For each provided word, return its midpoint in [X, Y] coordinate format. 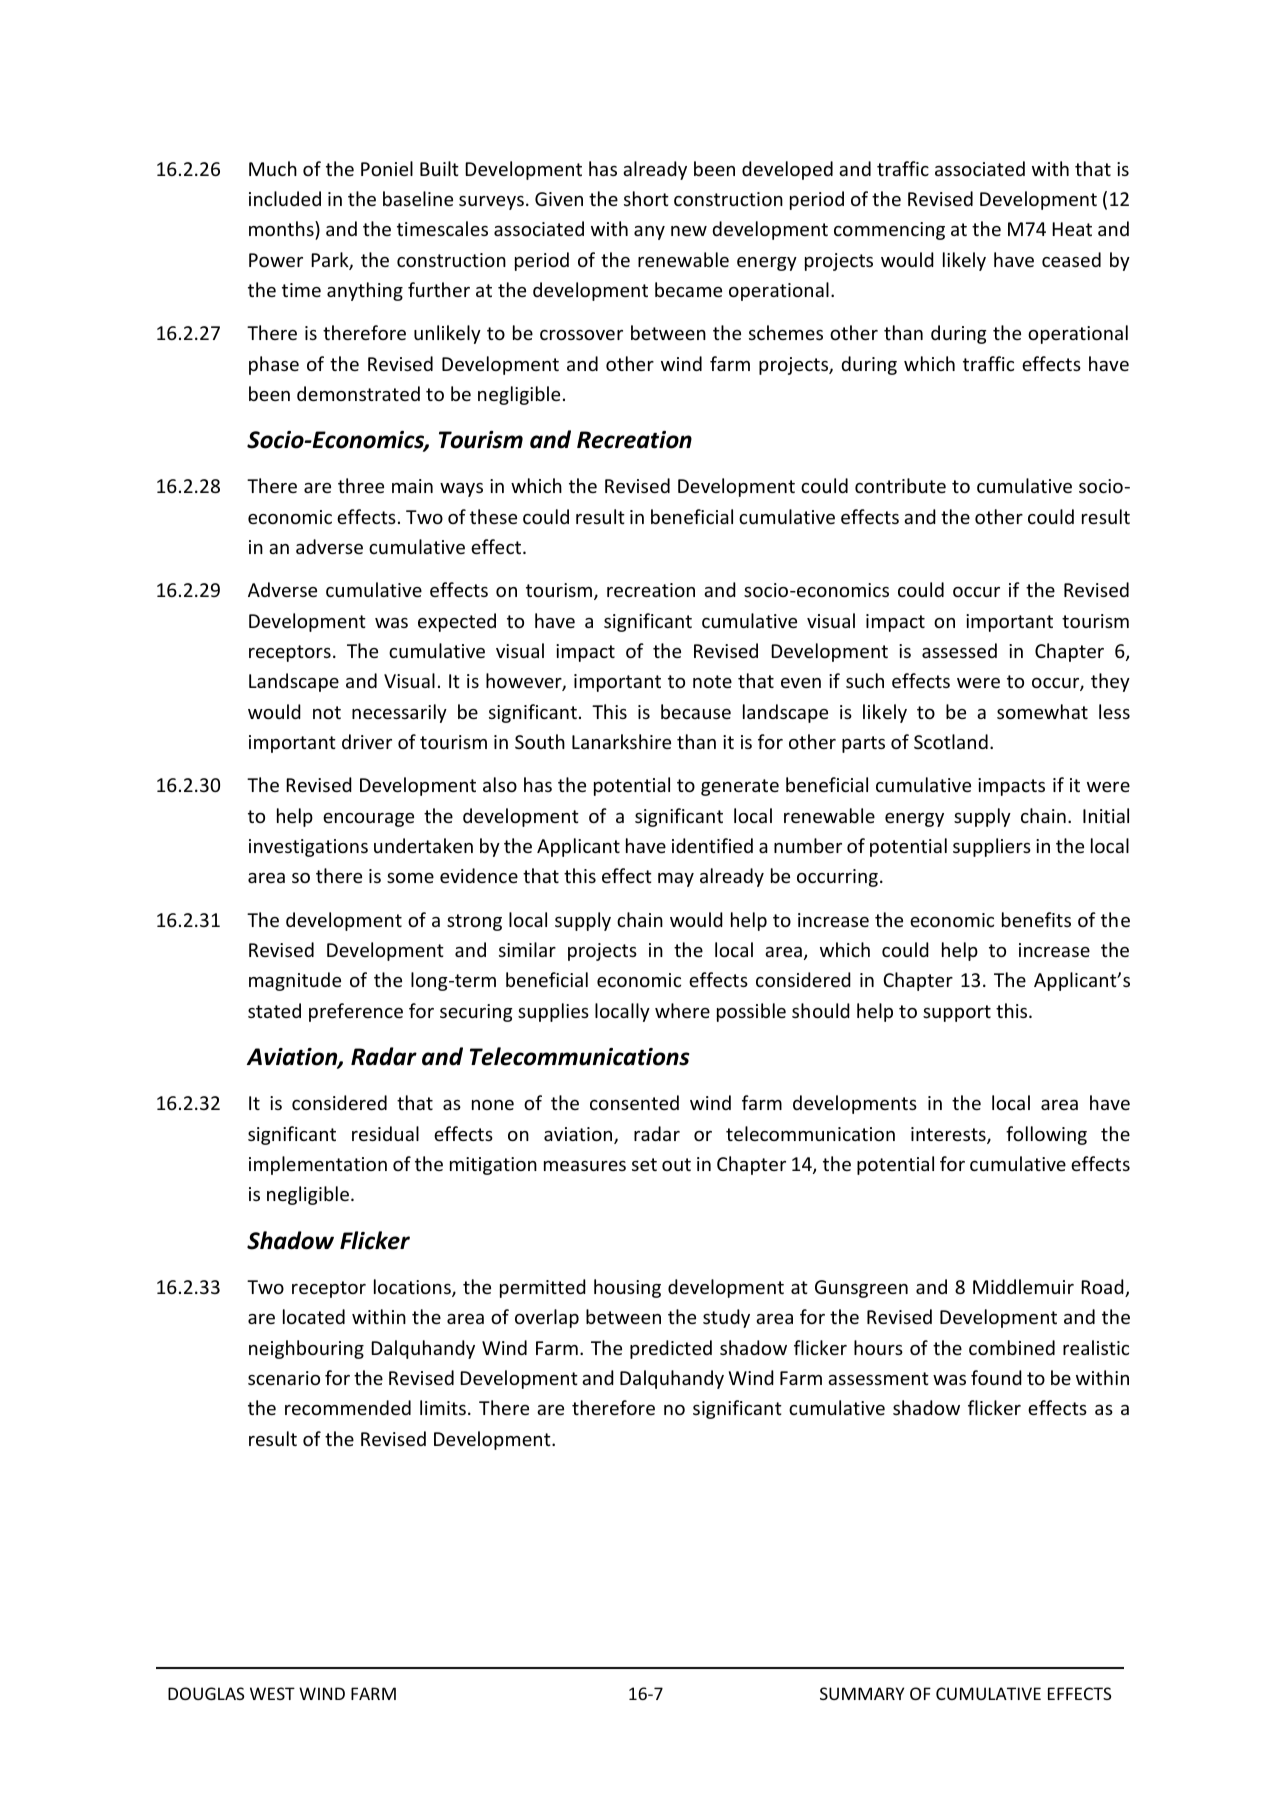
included [285, 198]
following [1046, 1135]
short [646, 198]
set [644, 1164]
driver [367, 741]
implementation [318, 1165]
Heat [1072, 229]
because [696, 711]
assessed [959, 650]
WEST [272, 1693]
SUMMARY [862, 1693]
